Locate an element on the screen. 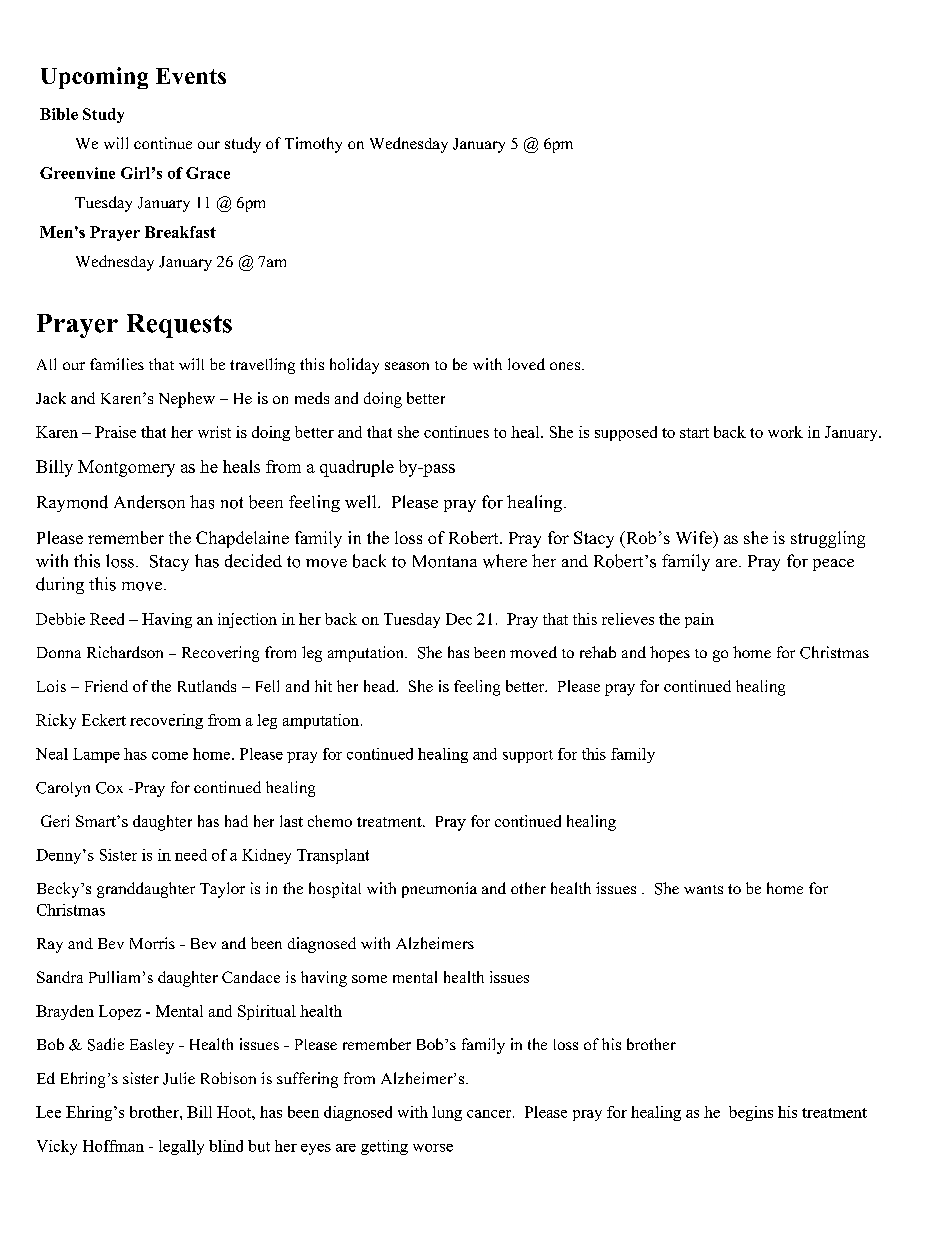 Image resolution: width=952 pixels, height=1233 pixels. Upcoming is located at coordinates (94, 78).
